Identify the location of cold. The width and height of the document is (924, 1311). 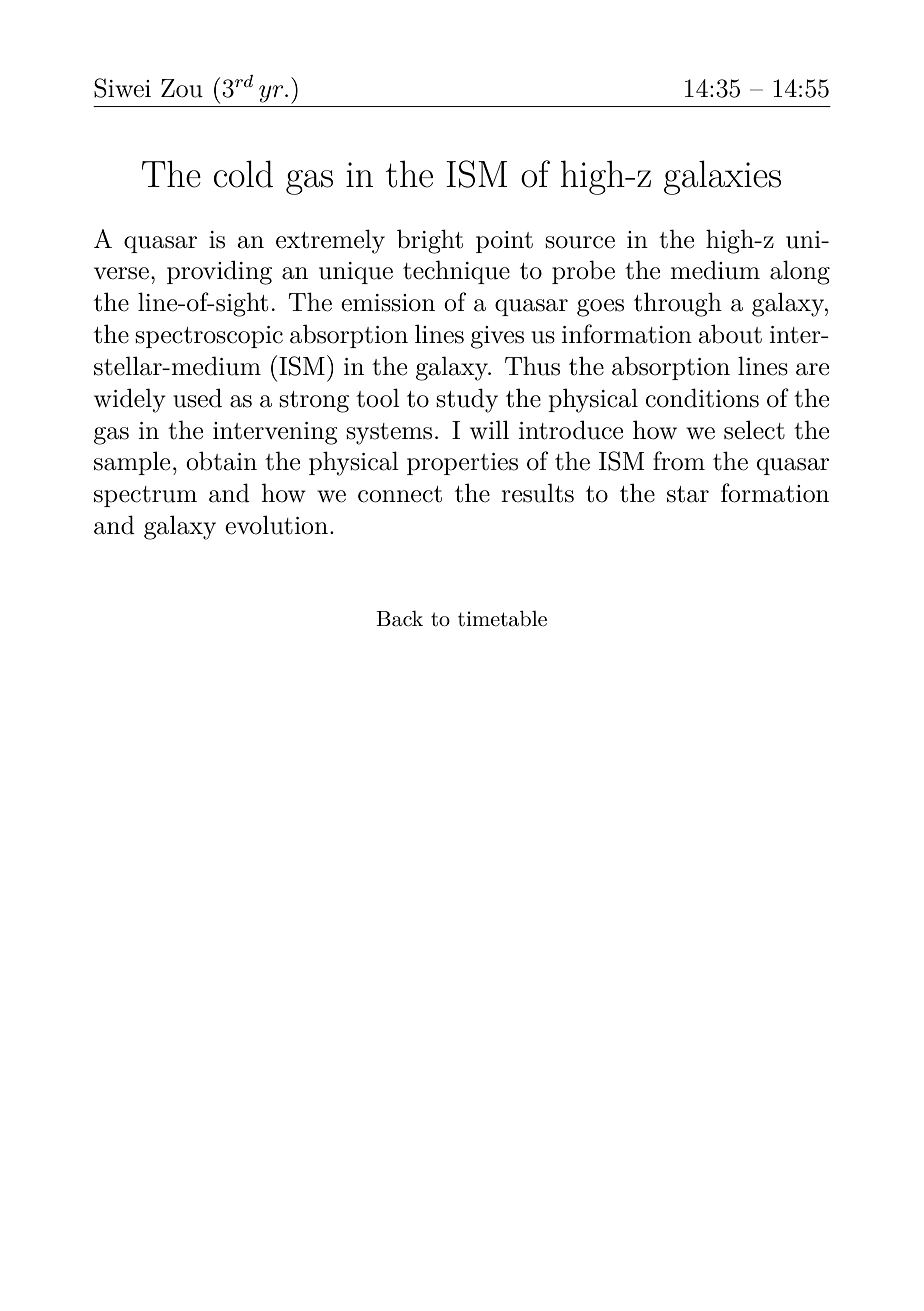
(243, 174).
